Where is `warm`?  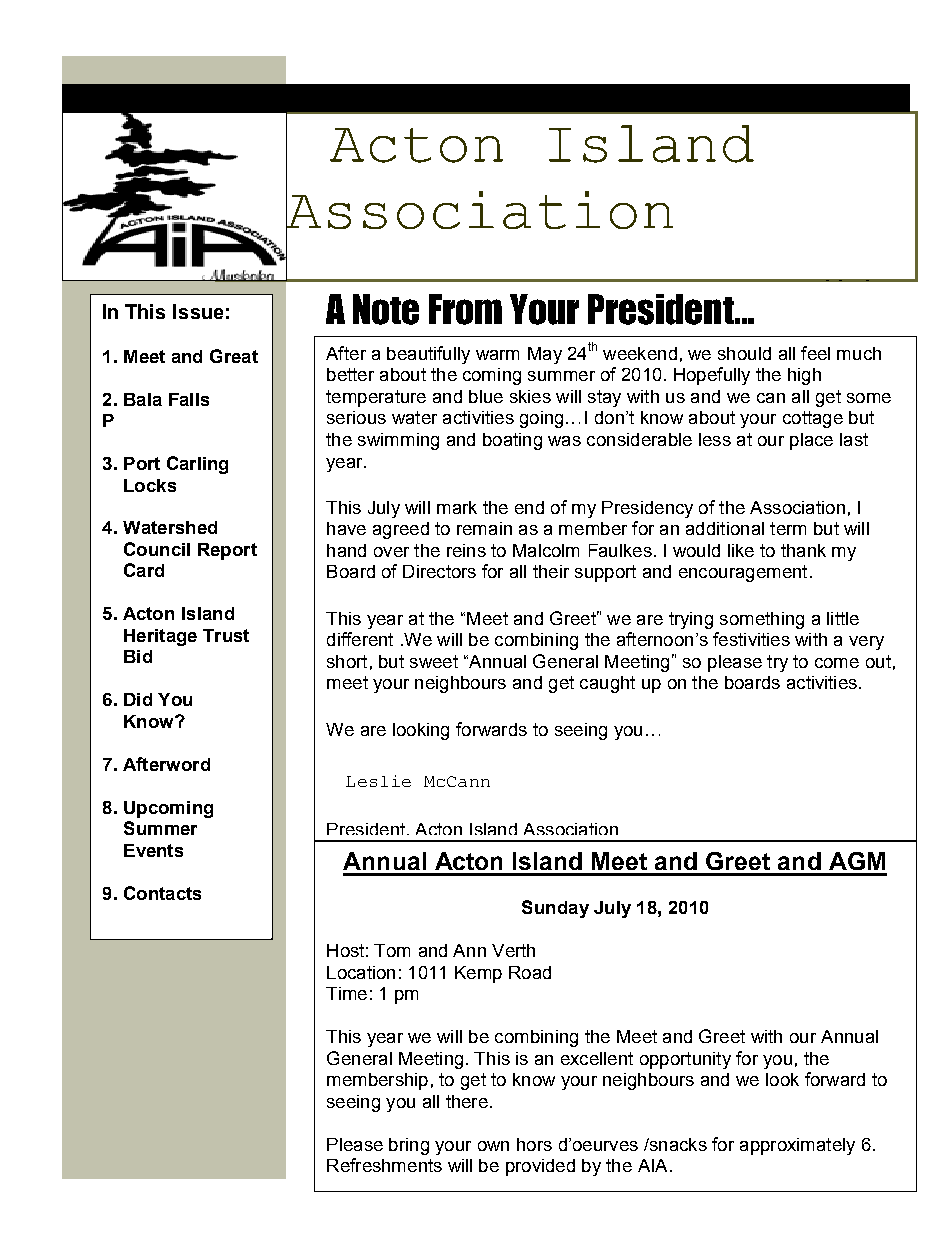 warm is located at coordinates (497, 355).
